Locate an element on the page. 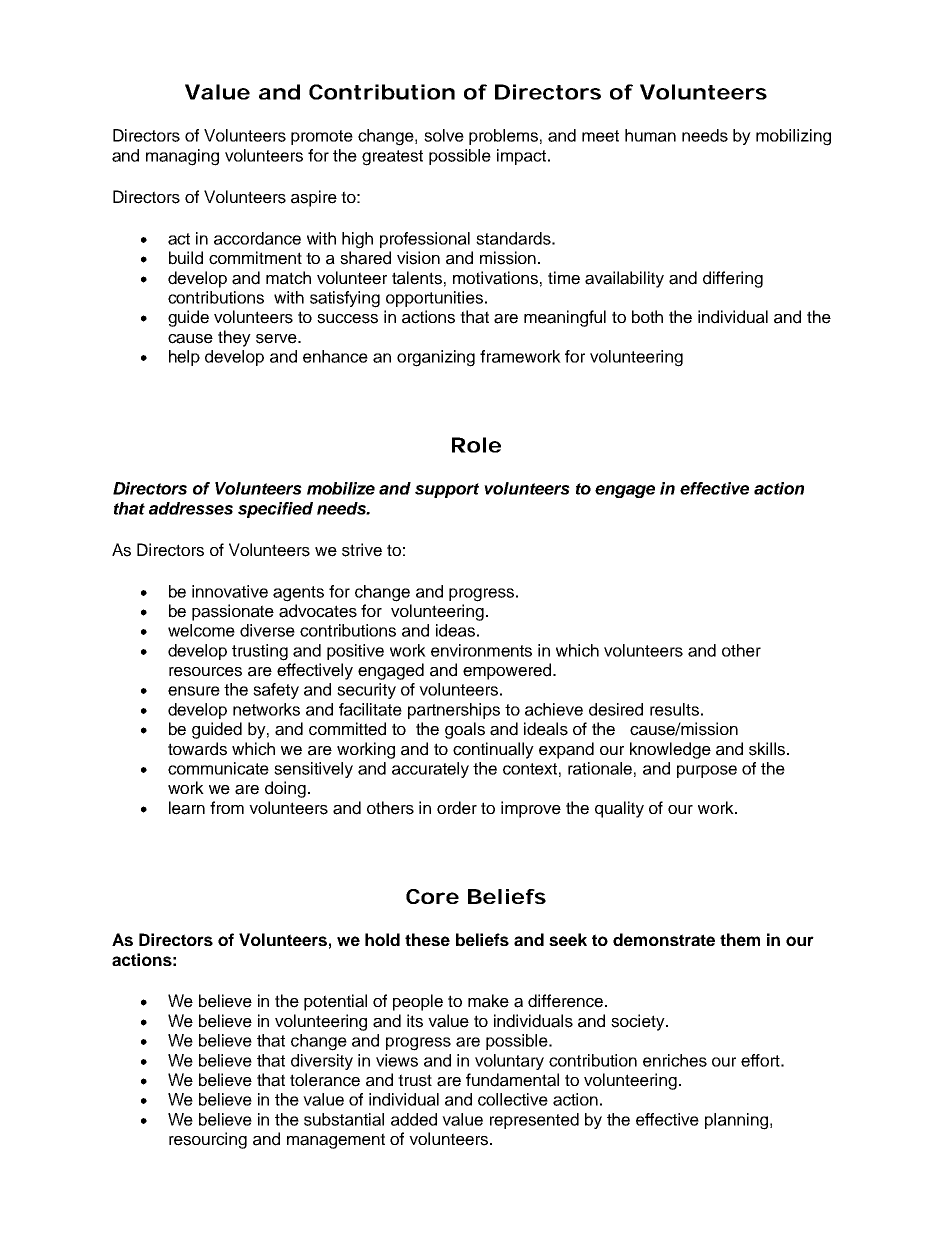 This image has width=952, height=1233. both is located at coordinates (647, 317).
